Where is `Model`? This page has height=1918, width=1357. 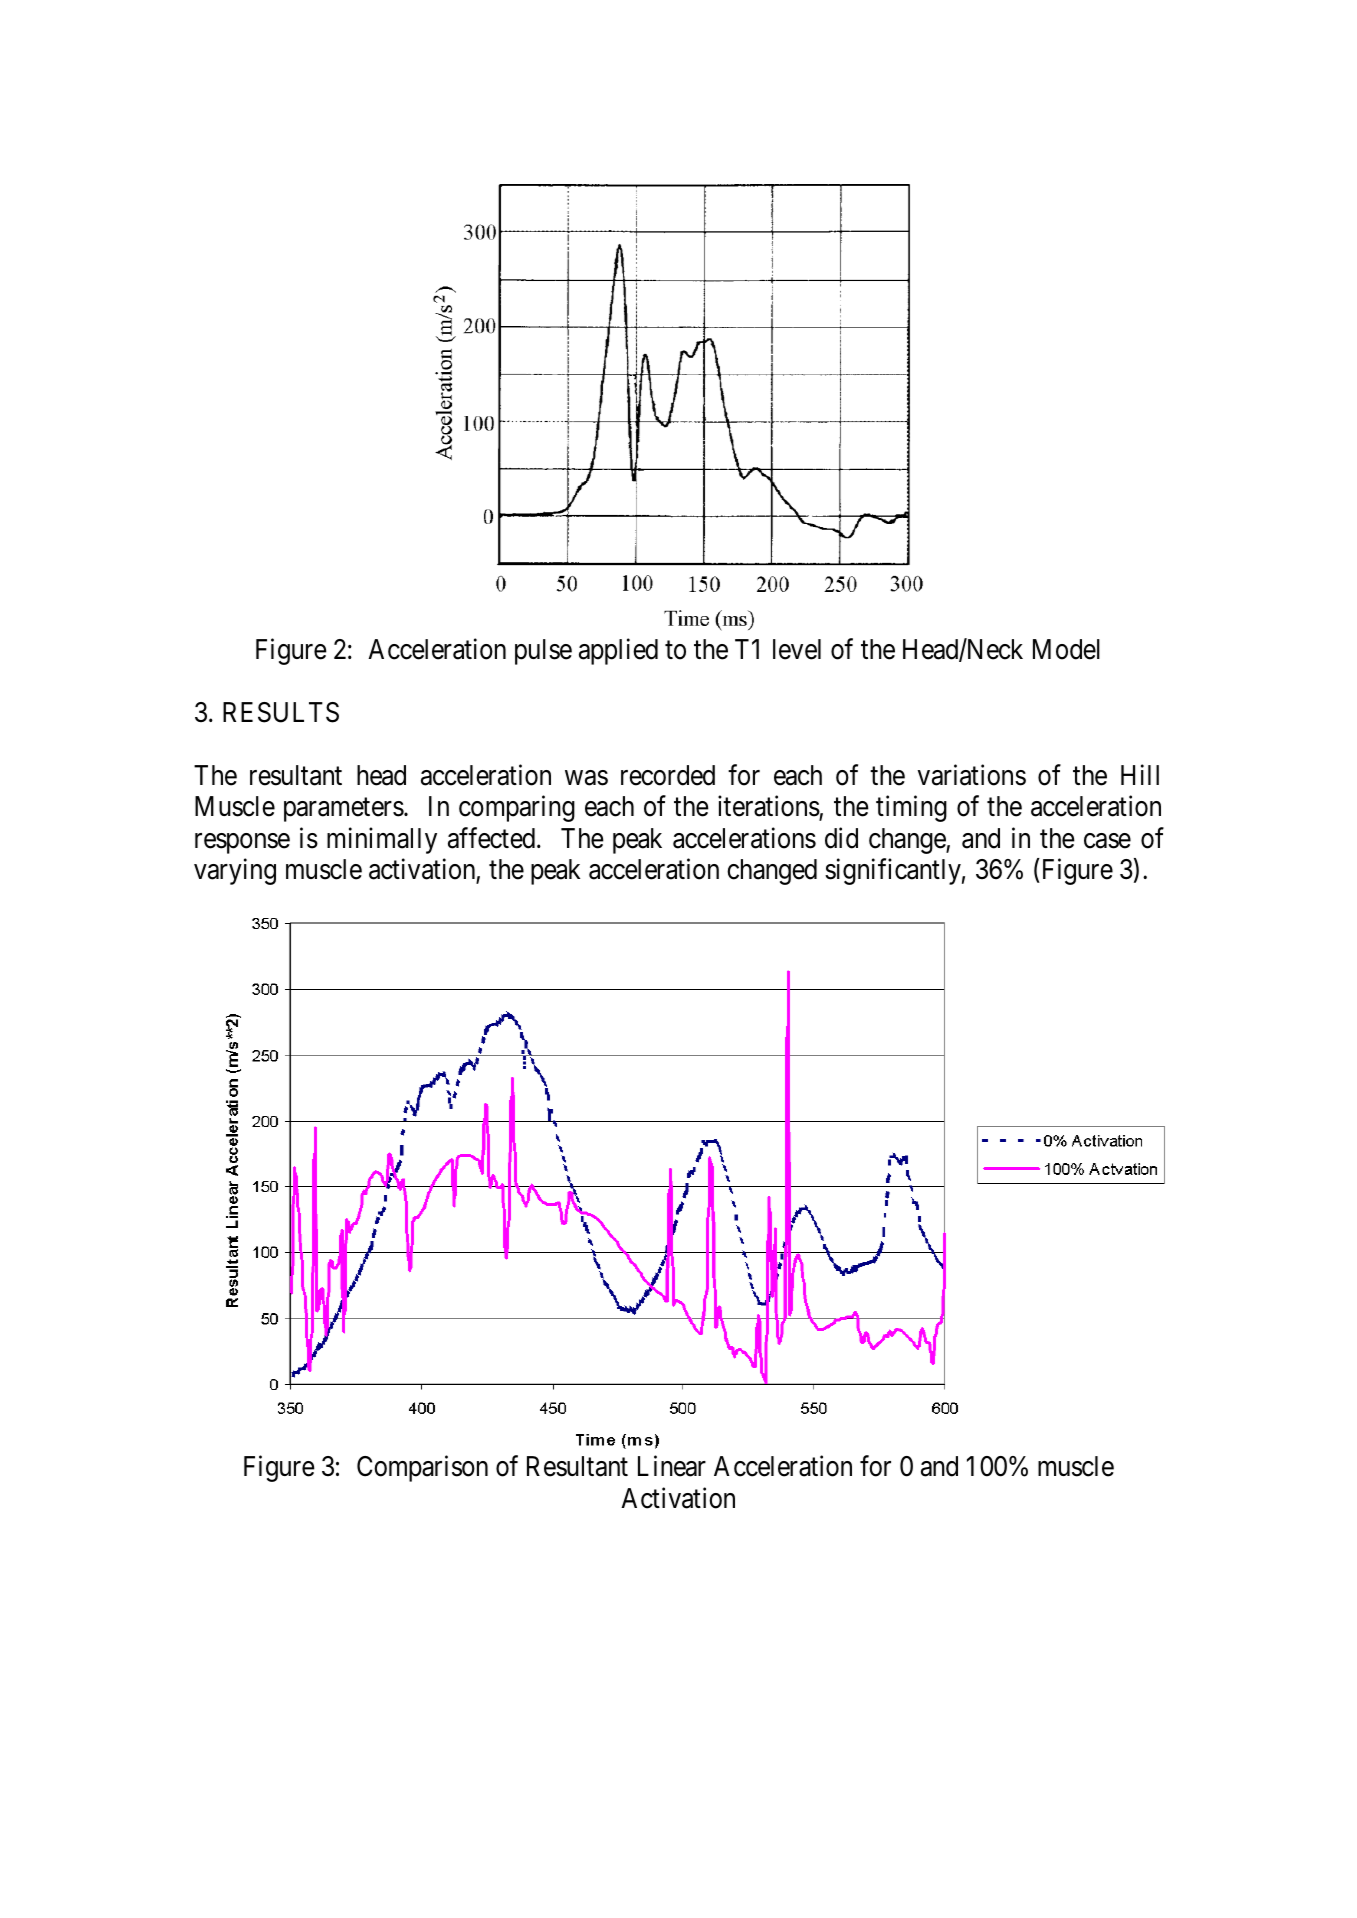
Model is located at coordinates (1066, 649).
